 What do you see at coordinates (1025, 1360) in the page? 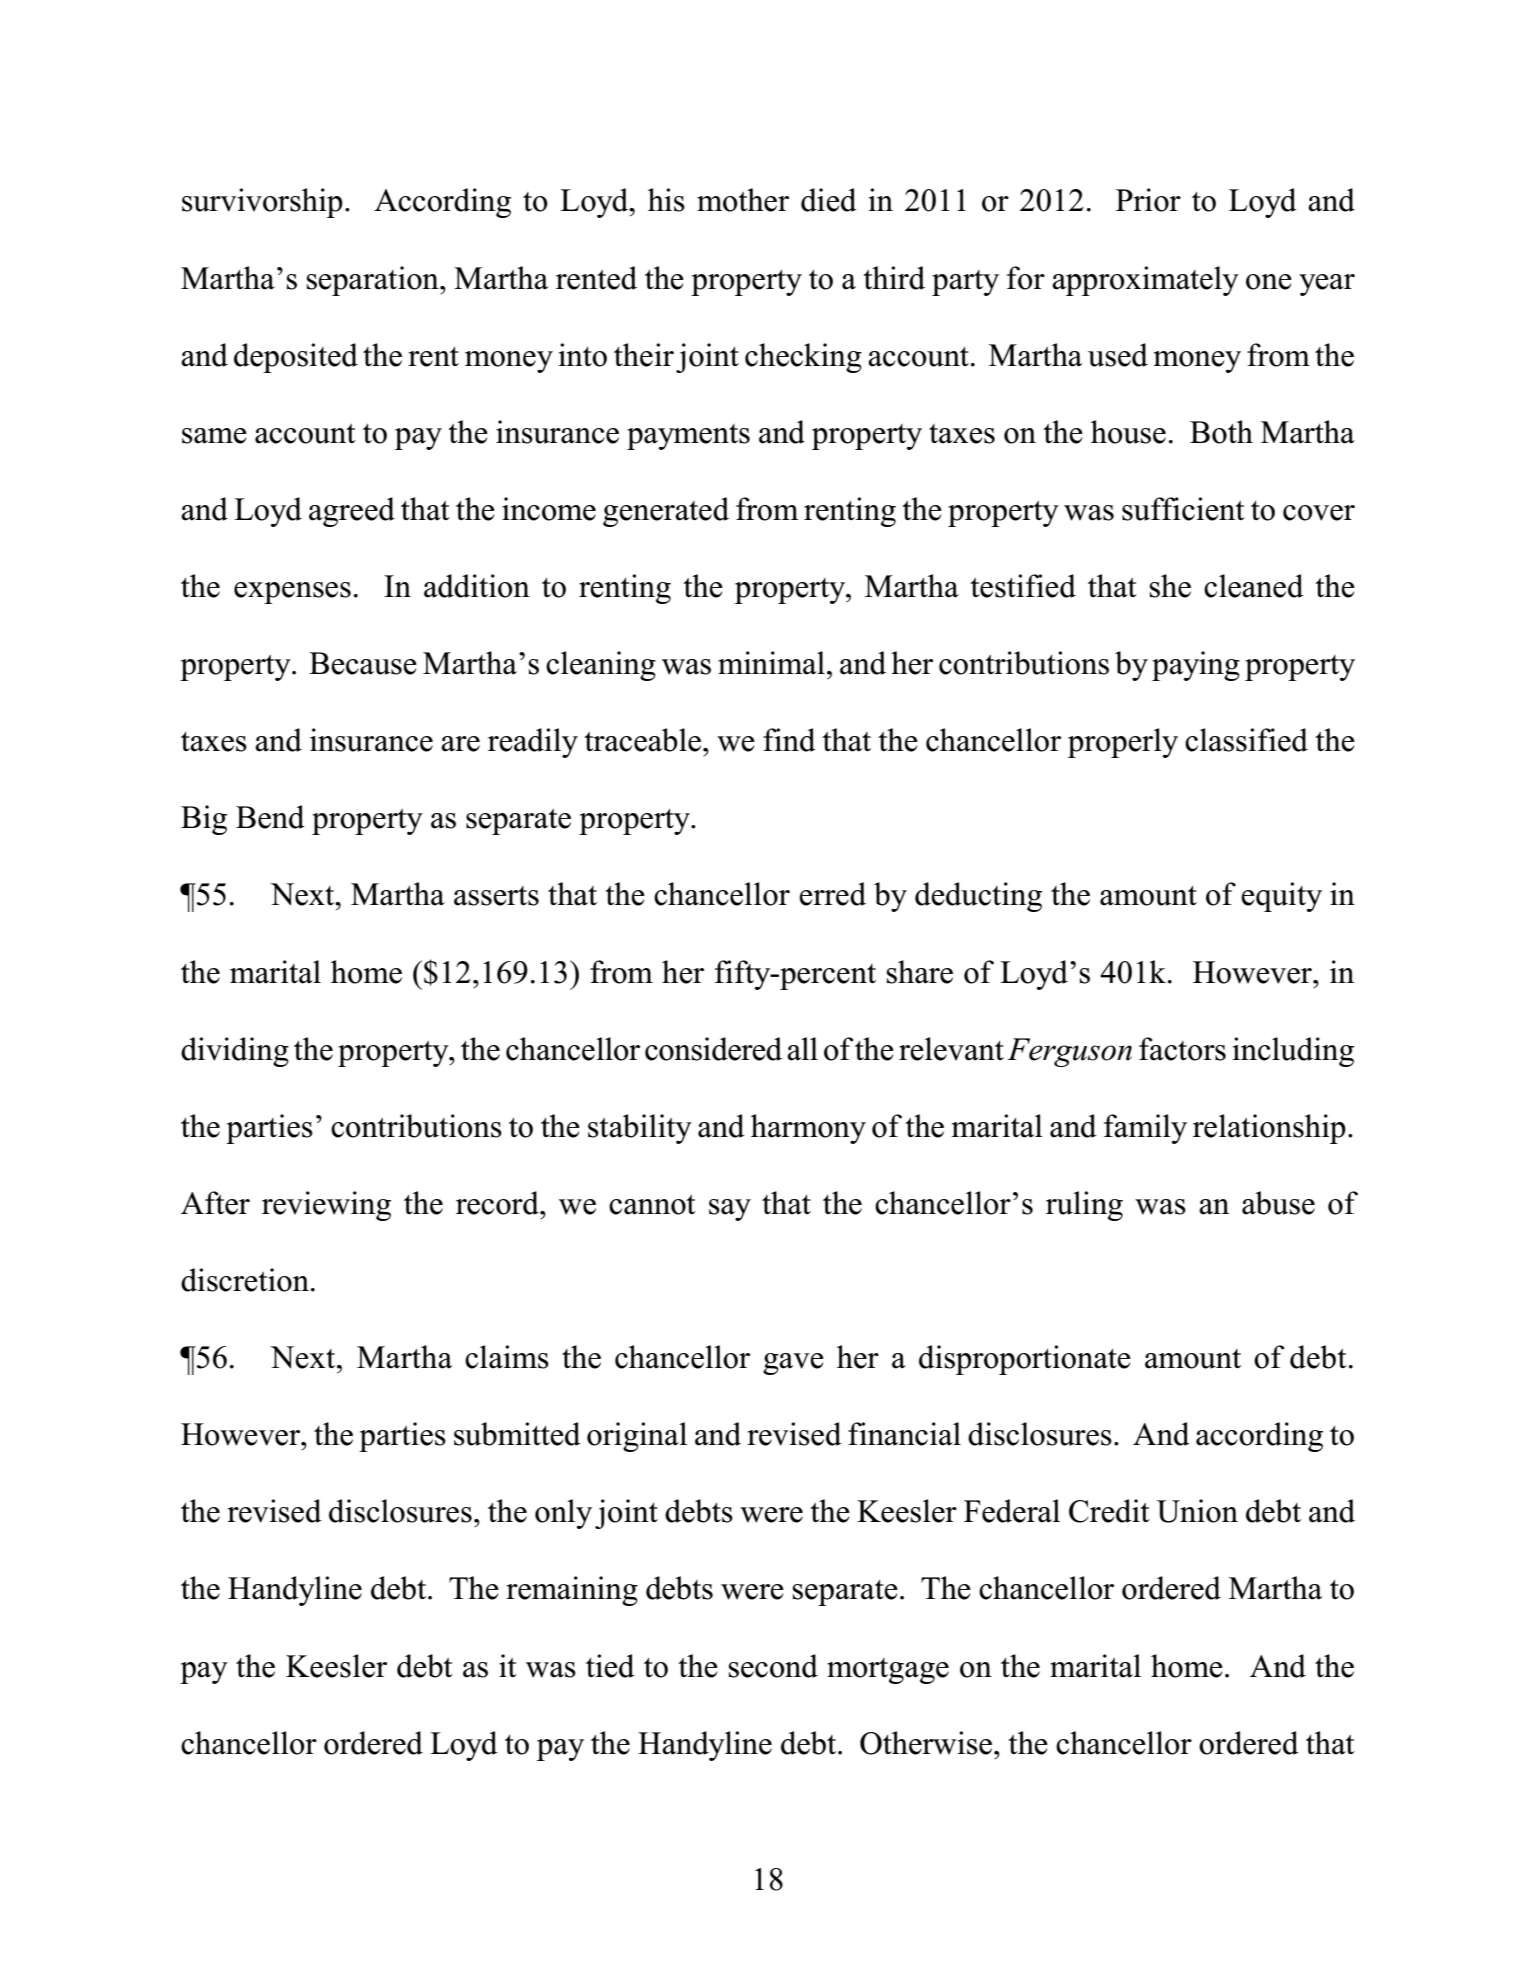
I see `disproportionate` at bounding box center [1025, 1360].
